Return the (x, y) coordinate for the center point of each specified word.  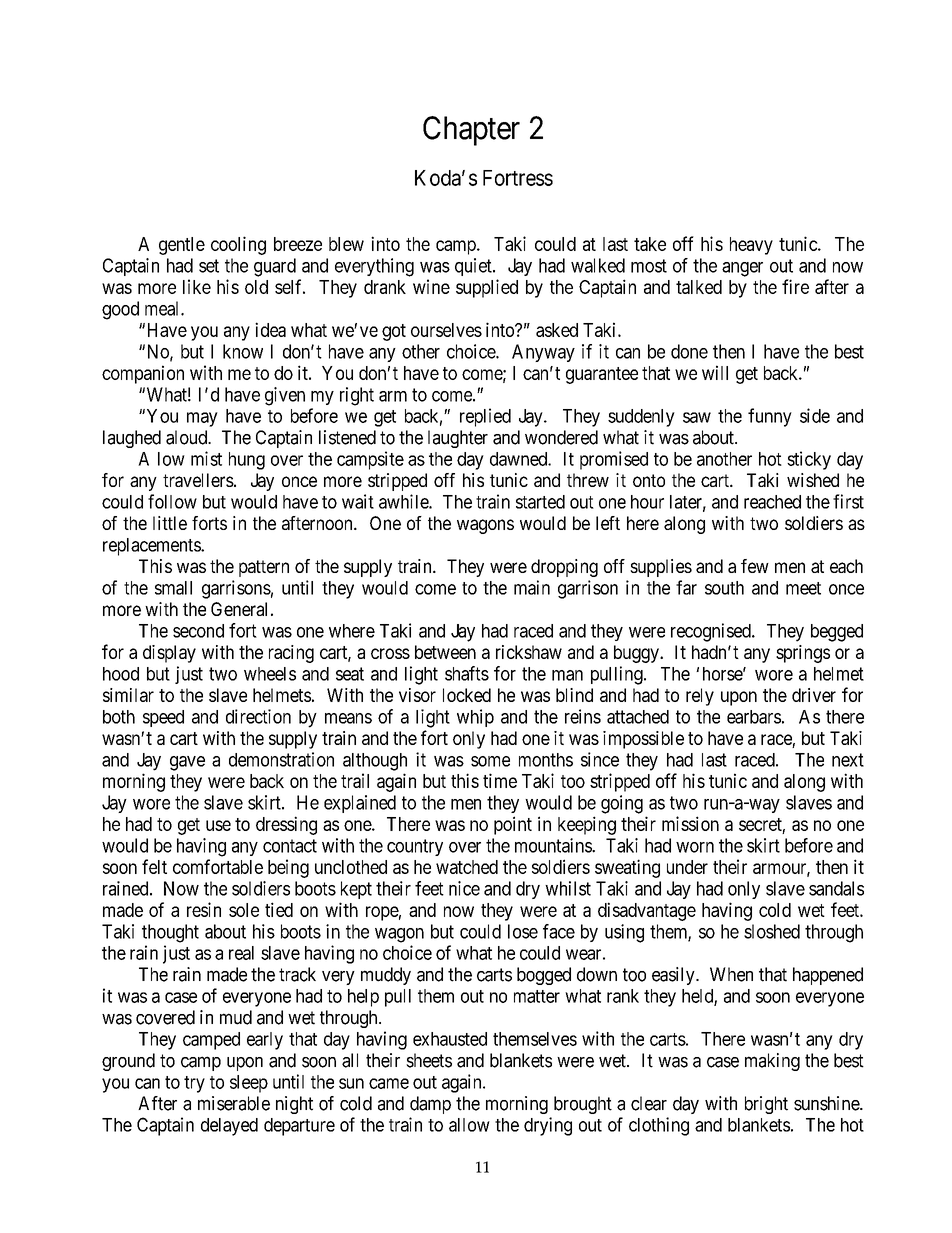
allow (469, 1125)
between (445, 652)
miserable (234, 1103)
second (198, 631)
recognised (712, 632)
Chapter (471, 131)
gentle (182, 246)
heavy (751, 246)
